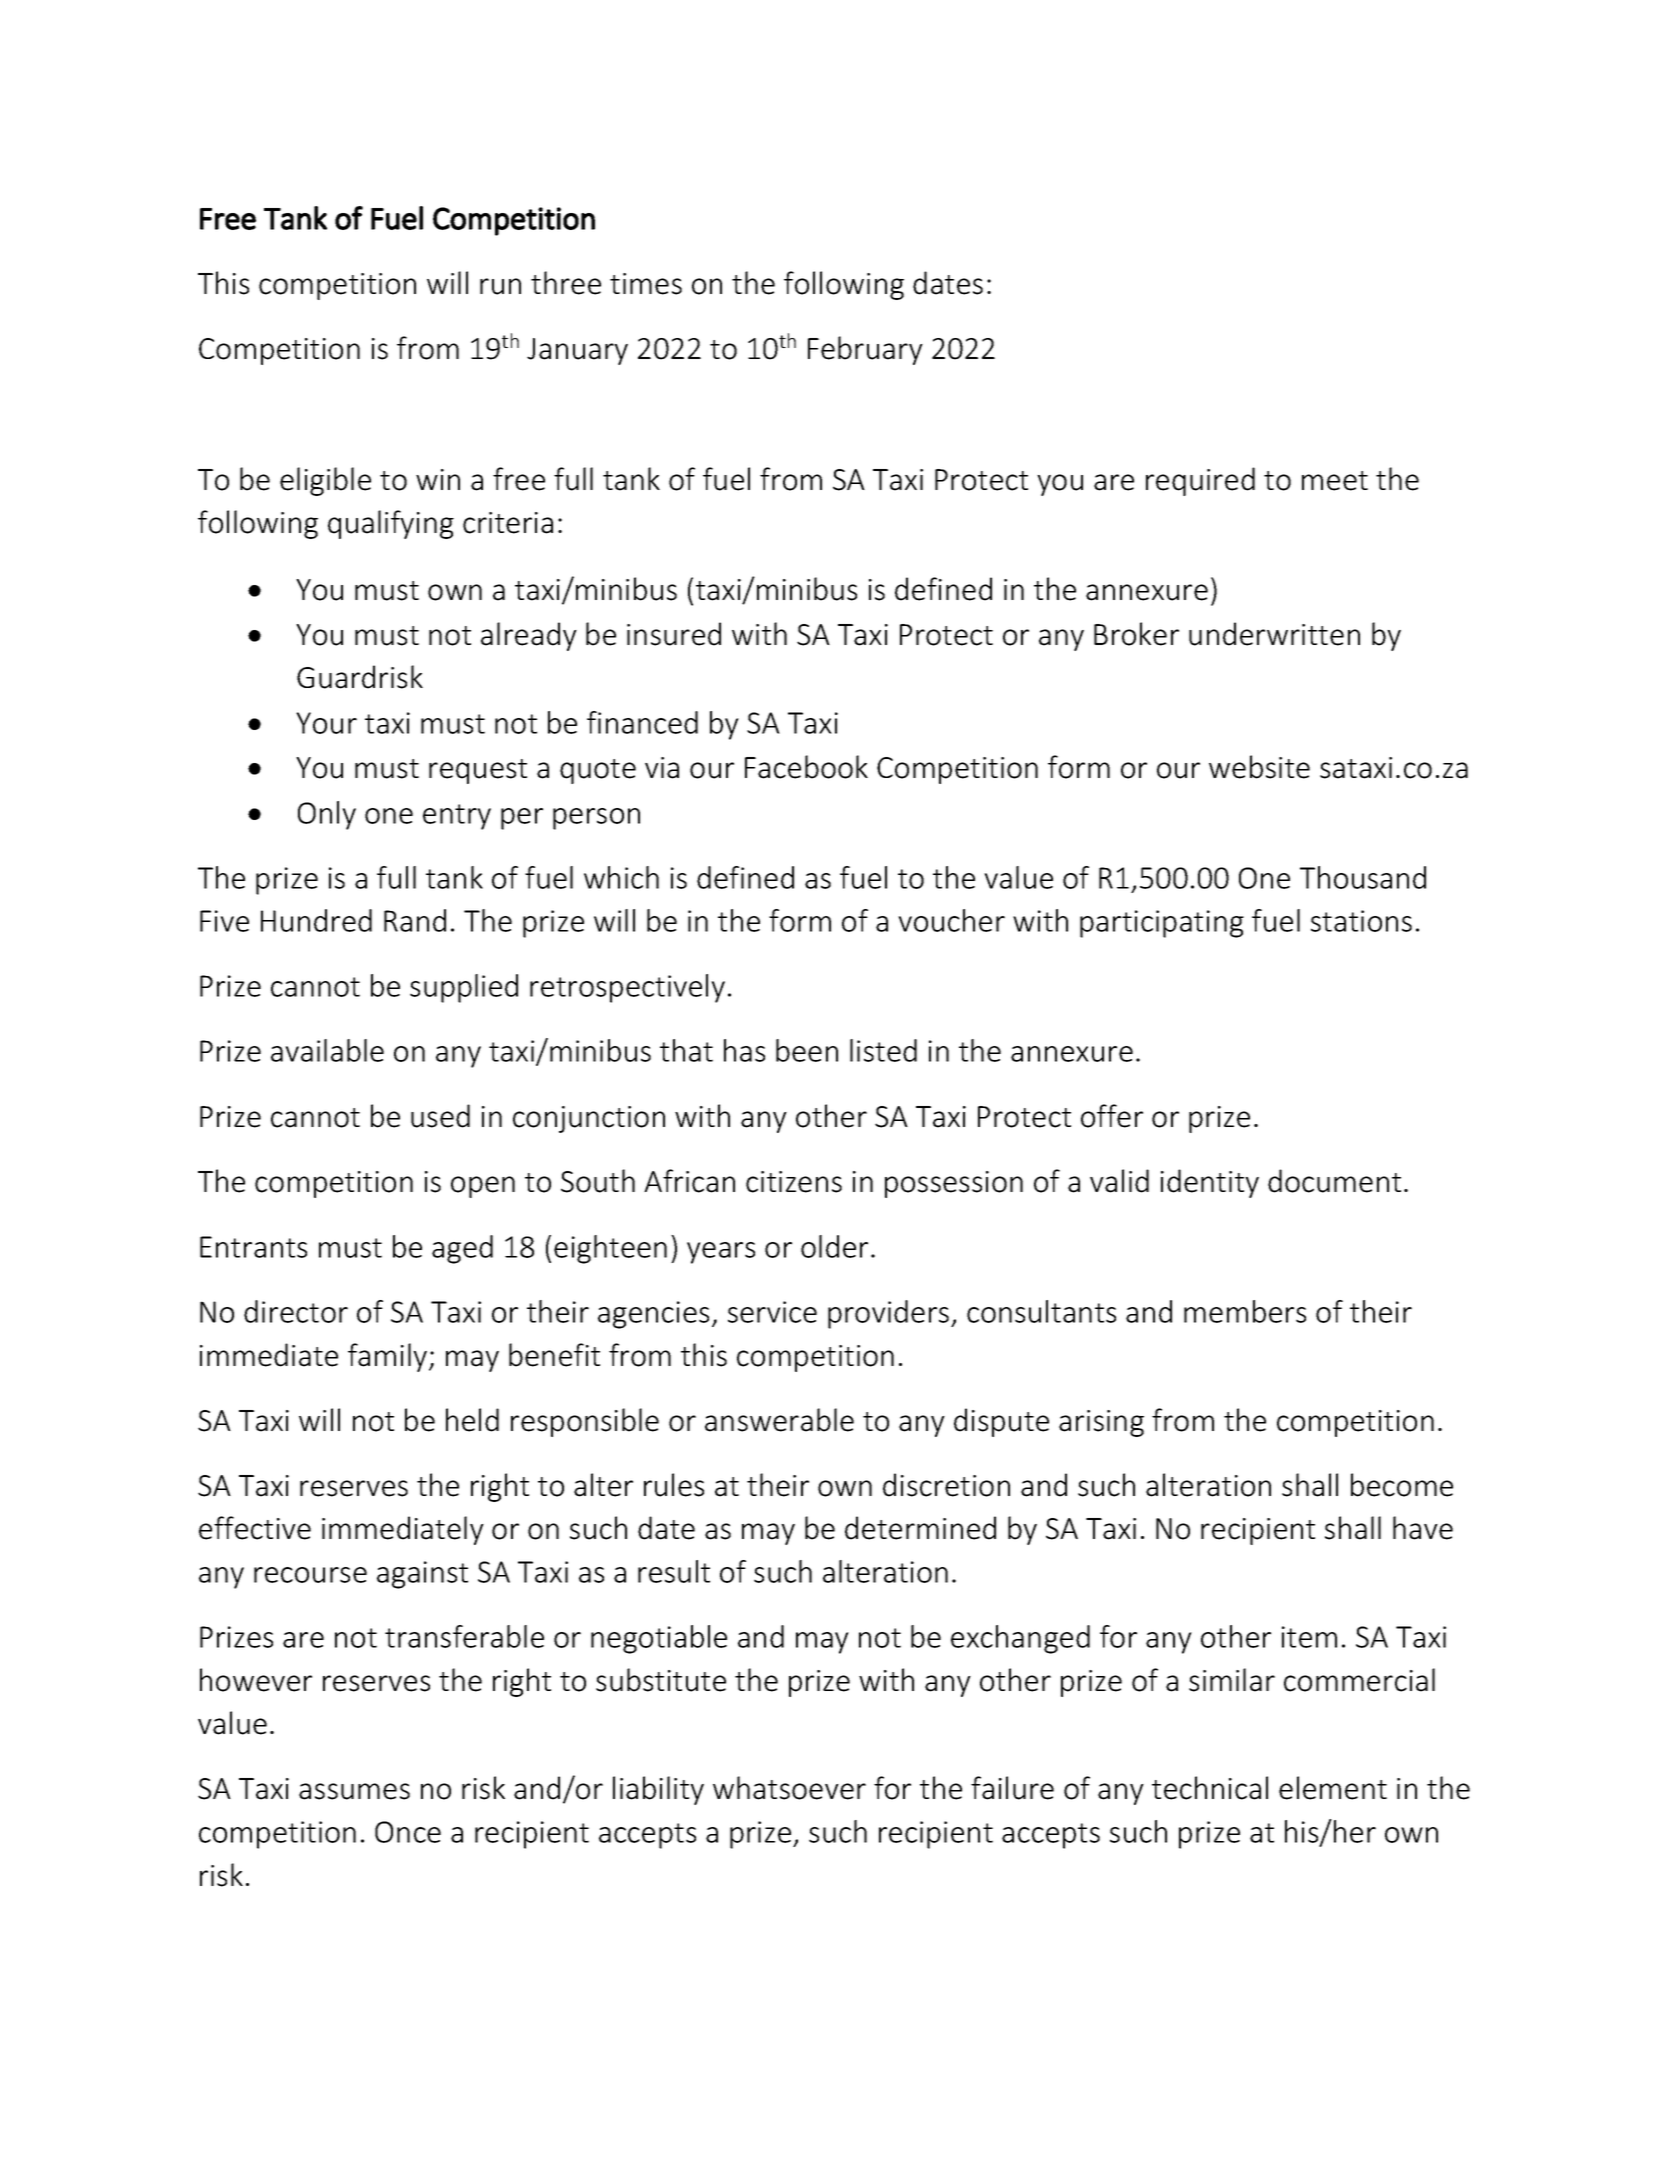 This document has width=1675, height=2167. What do you see at coordinates (326, 723) in the document?
I see `Your` at bounding box center [326, 723].
